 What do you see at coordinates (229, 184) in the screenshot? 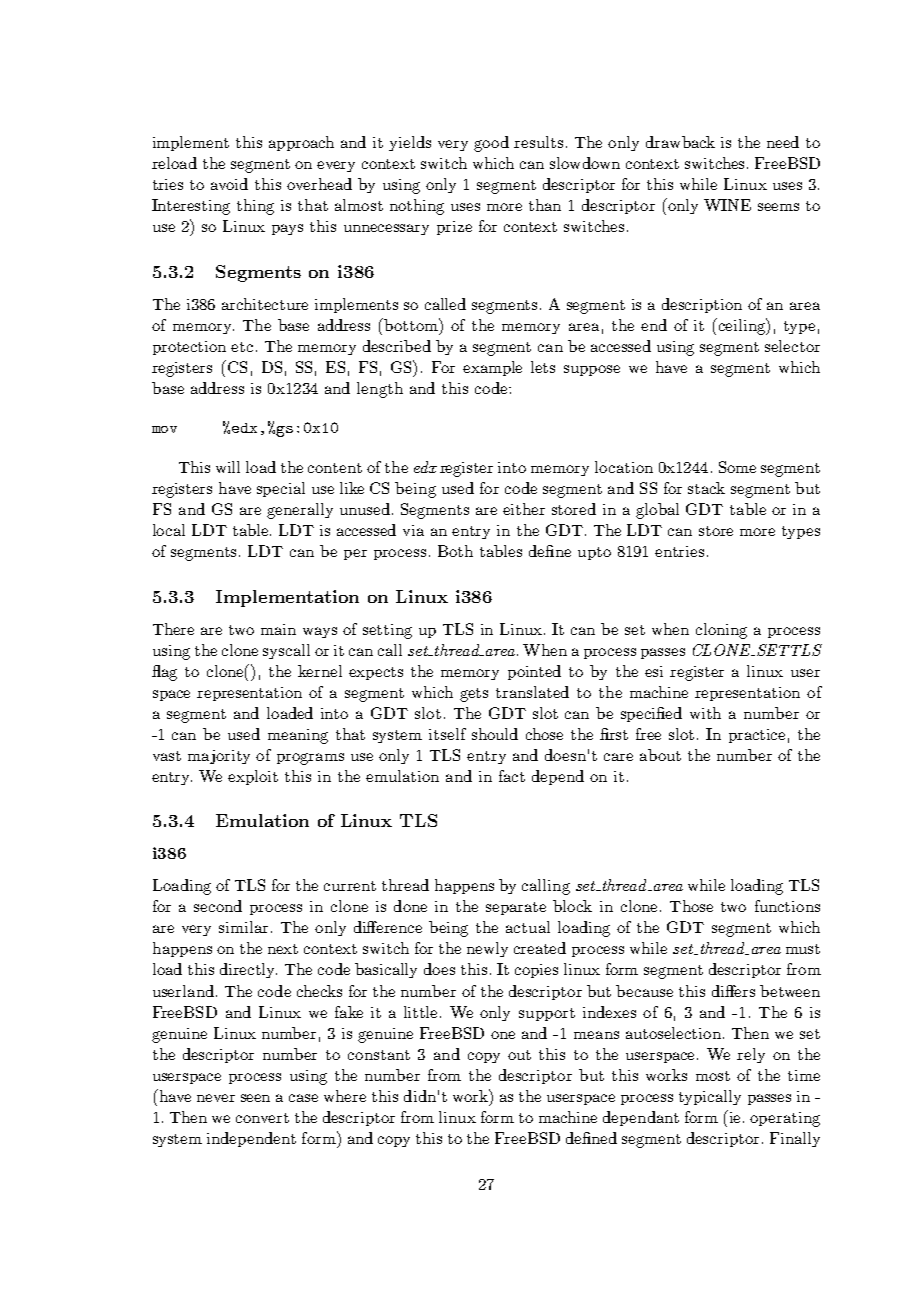
I see `avoid` at bounding box center [229, 184].
